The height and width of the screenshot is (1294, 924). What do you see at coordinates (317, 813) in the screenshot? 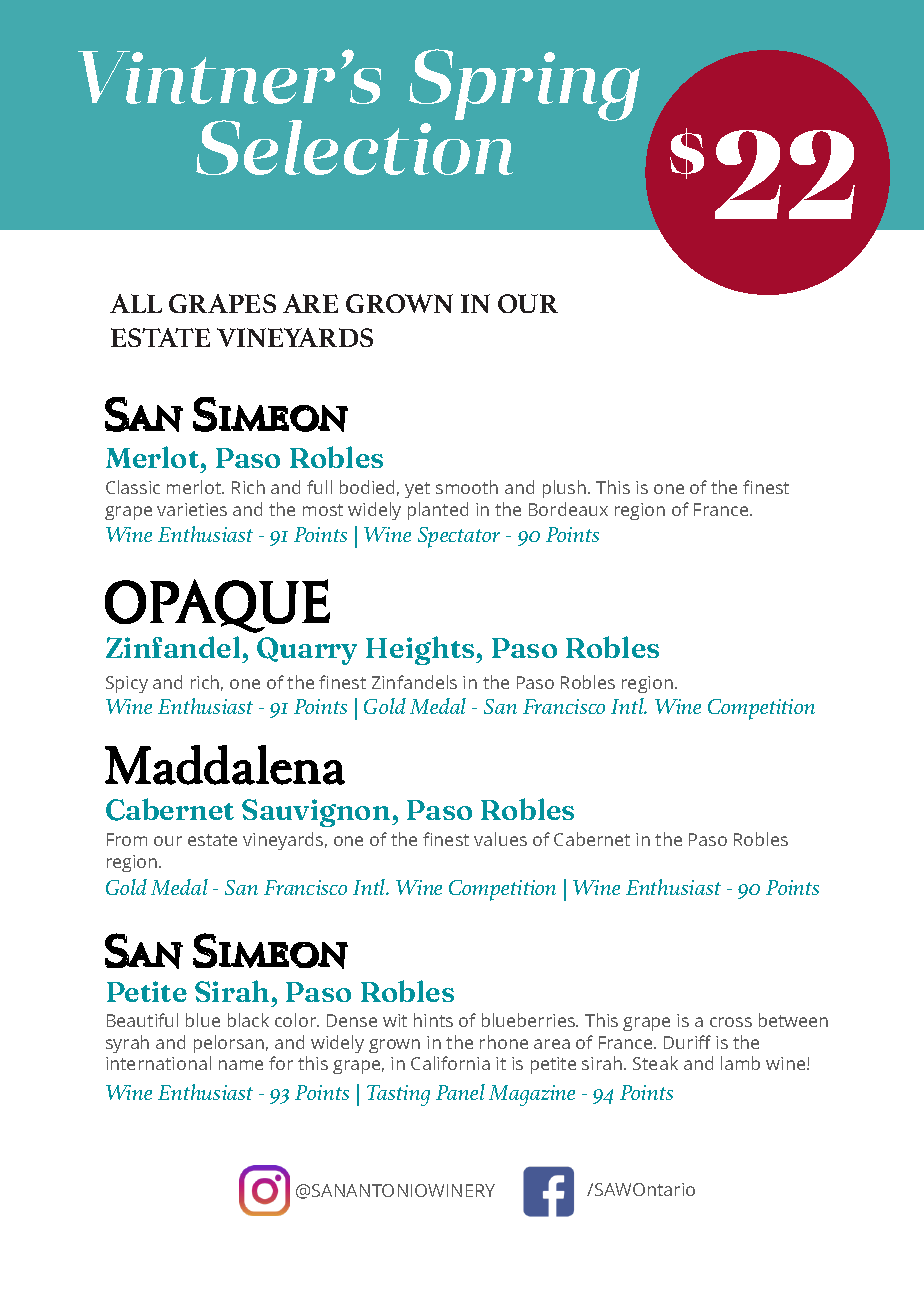
I see `Sauvignon` at bounding box center [317, 813].
